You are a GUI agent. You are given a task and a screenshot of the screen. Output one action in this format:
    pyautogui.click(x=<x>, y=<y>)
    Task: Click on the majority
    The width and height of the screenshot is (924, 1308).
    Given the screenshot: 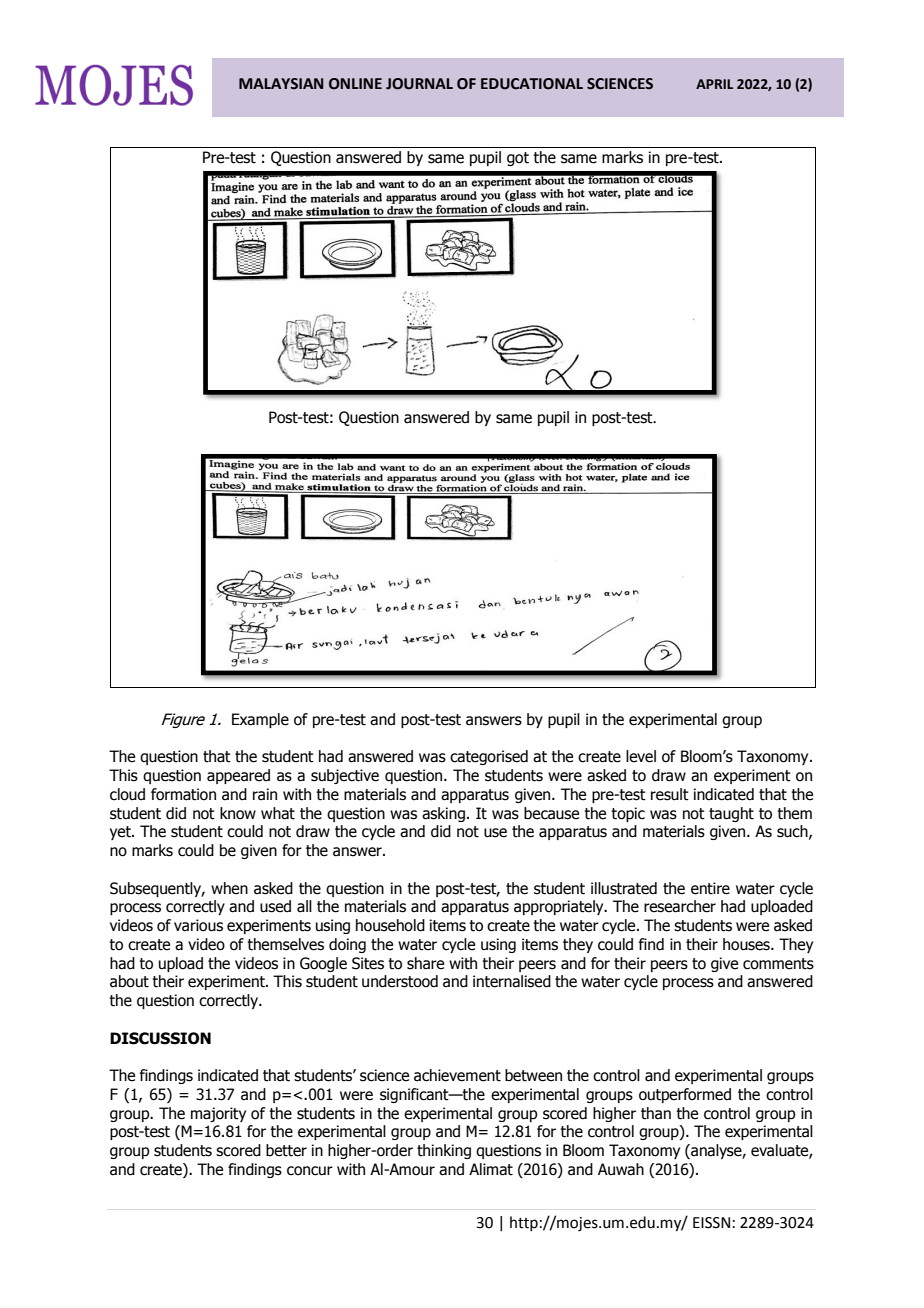 What is the action you would take?
    pyautogui.click(x=218, y=1114)
